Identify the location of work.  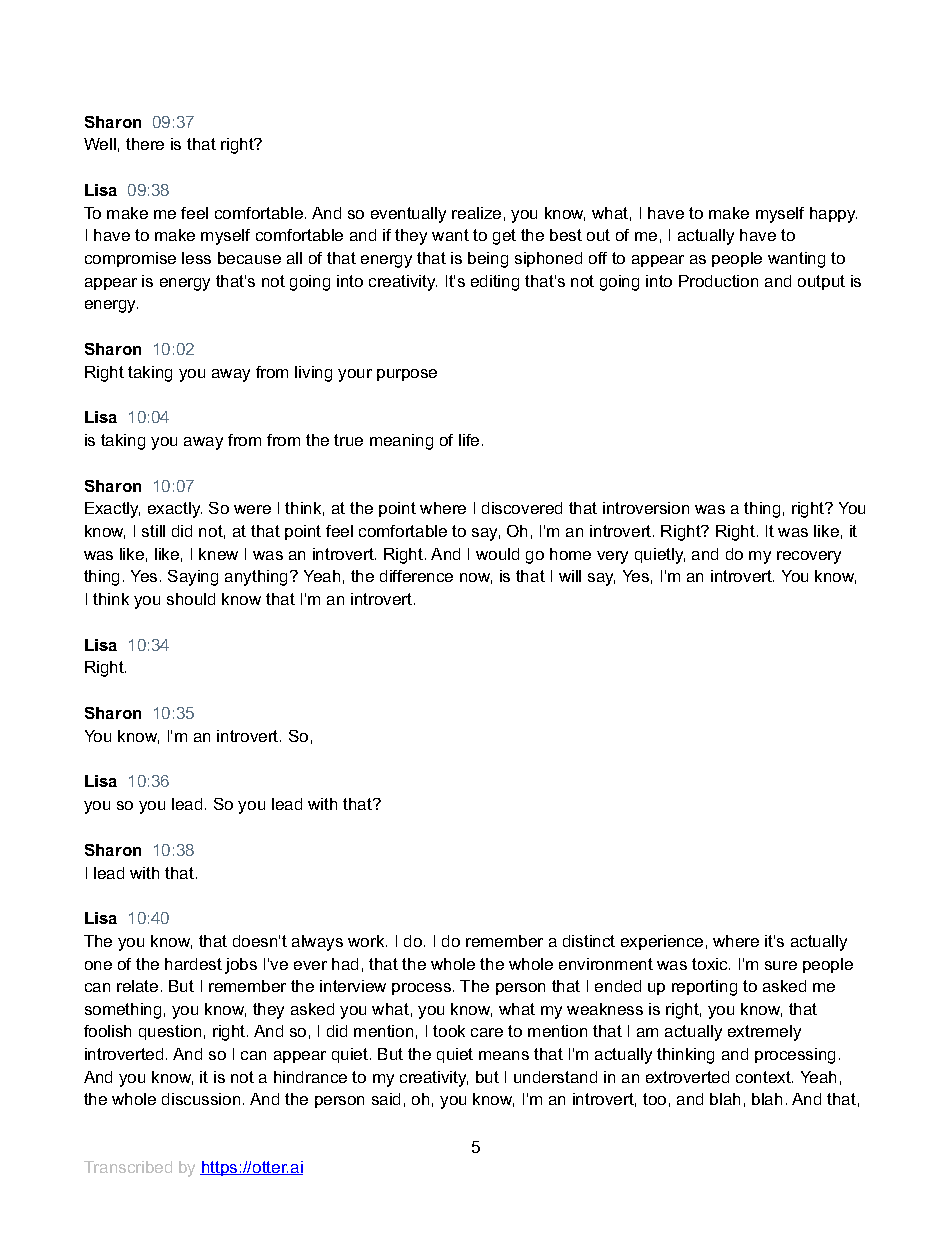
(367, 941).
